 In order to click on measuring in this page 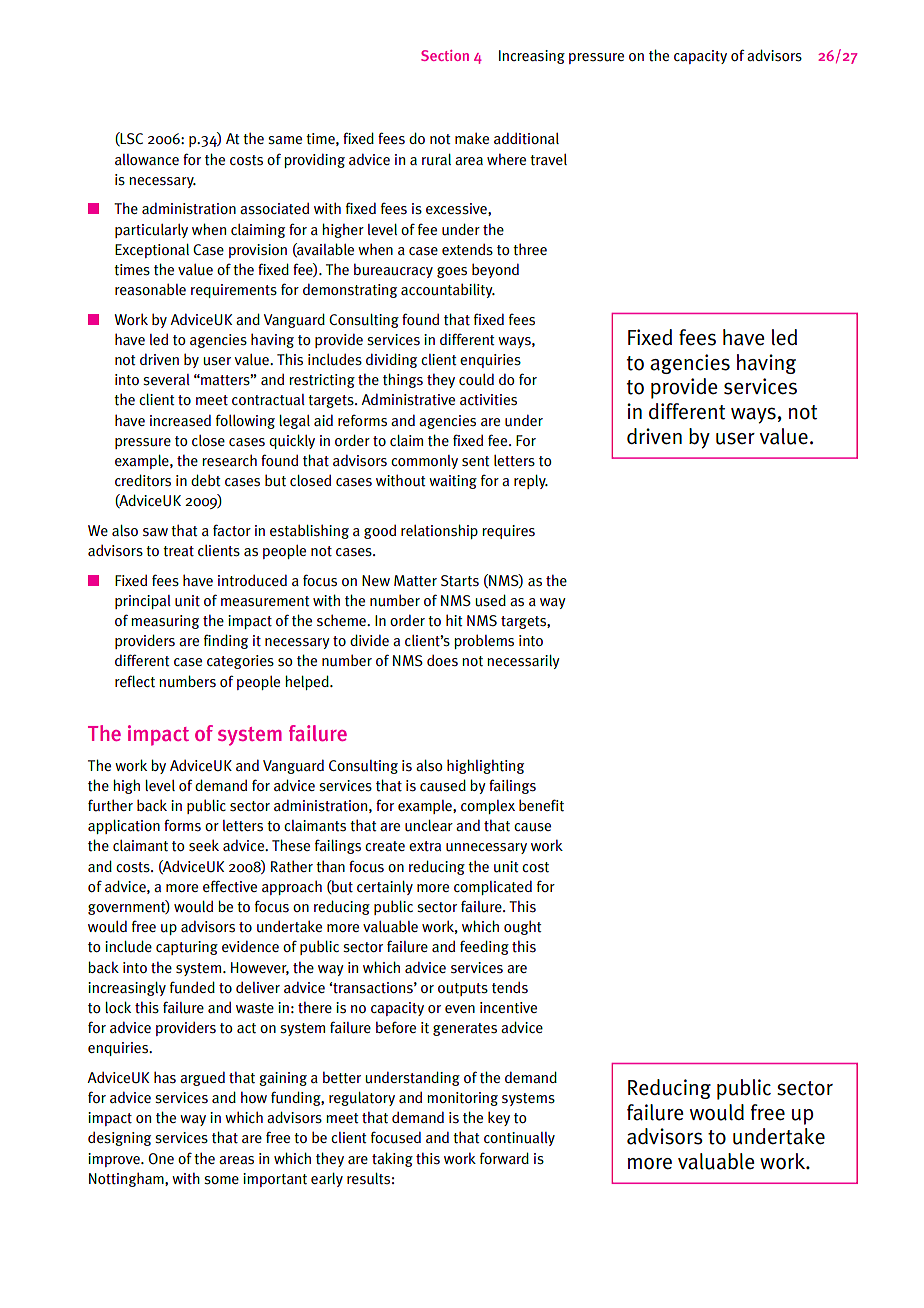, I will do `click(165, 622)`.
